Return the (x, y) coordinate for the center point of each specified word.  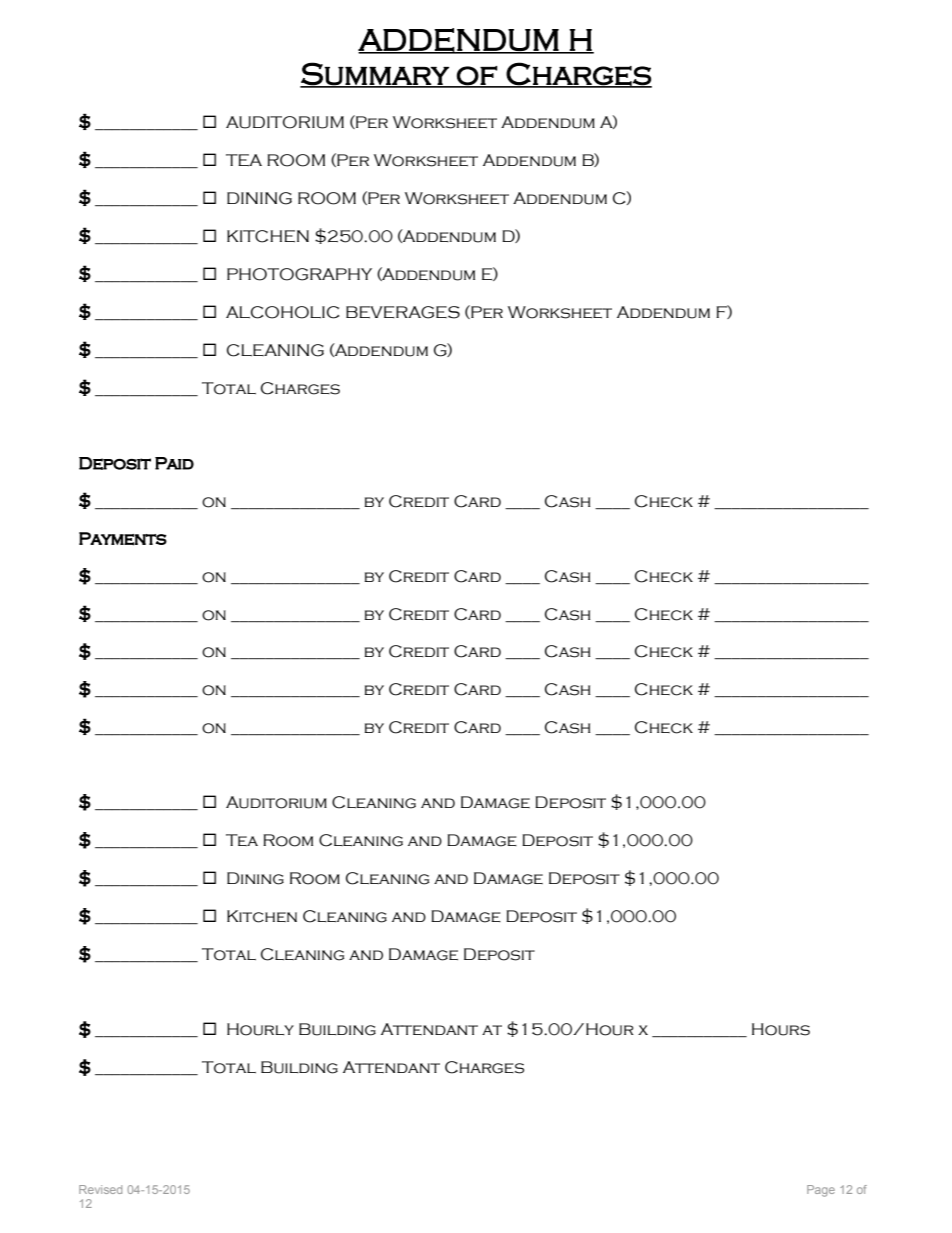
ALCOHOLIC (283, 312)
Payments (123, 539)
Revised (100, 1189)
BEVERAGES (403, 312)
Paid (174, 463)
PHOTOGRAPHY (299, 274)
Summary (375, 74)
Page (821, 1191)
